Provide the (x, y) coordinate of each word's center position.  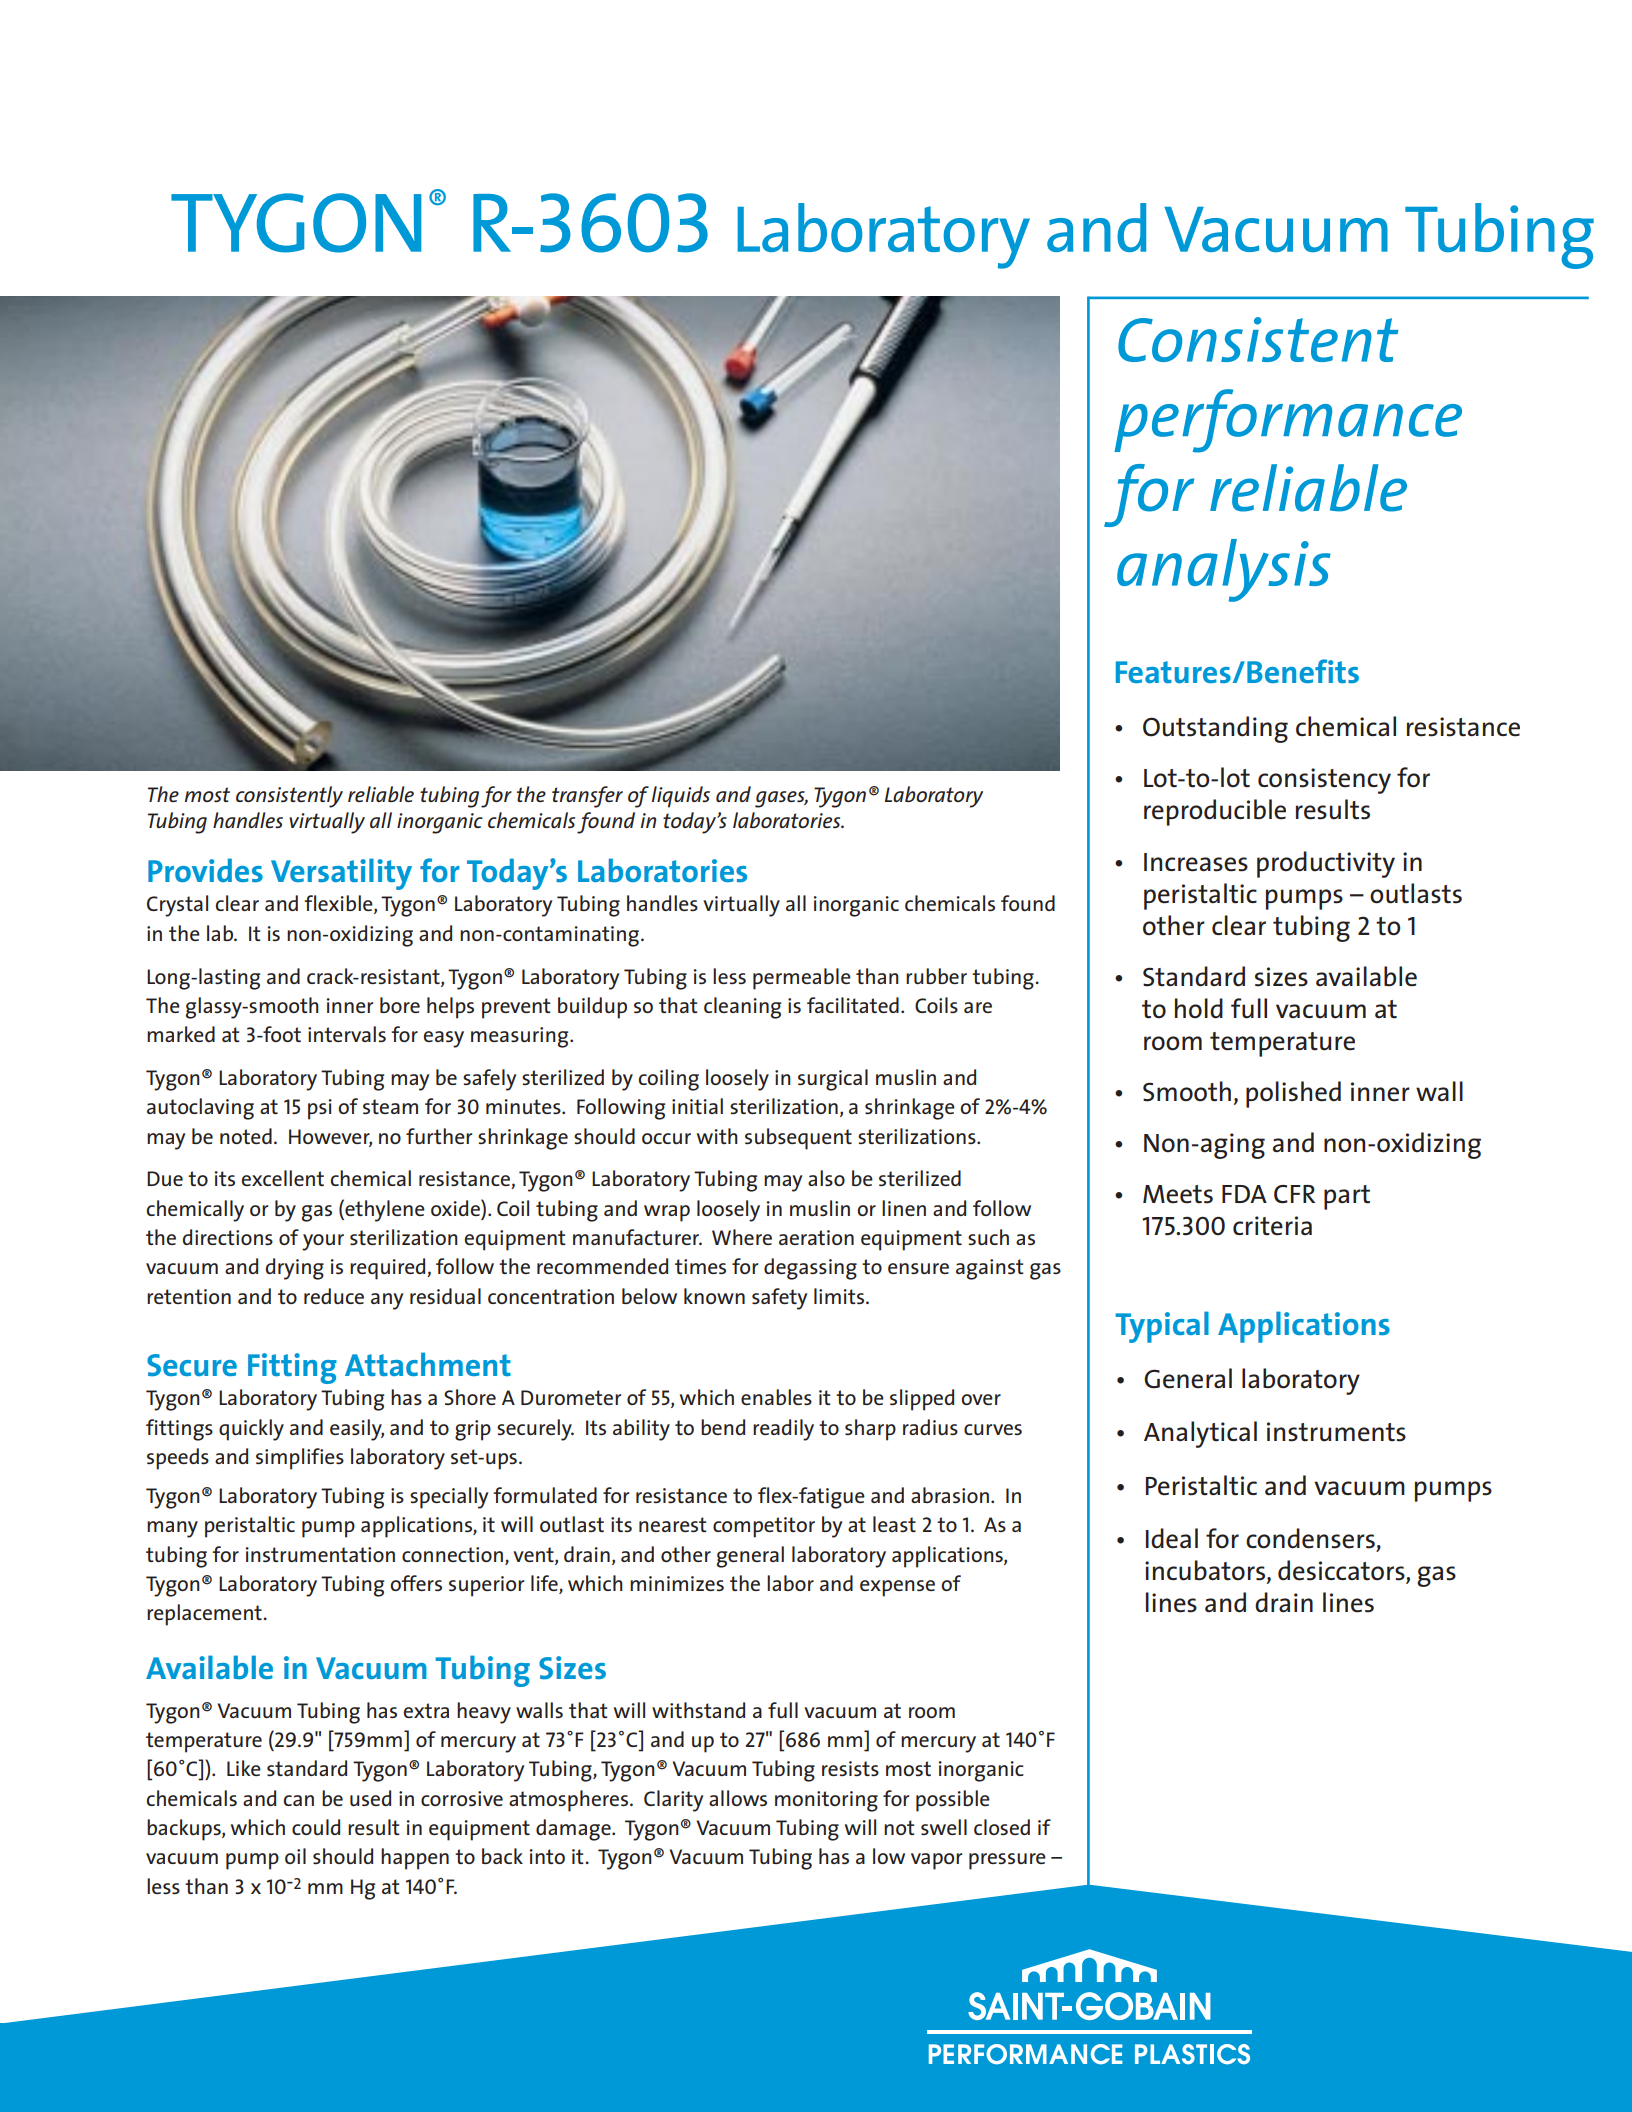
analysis (1224, 570)
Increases (1196, 862)
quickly (251, 1430)
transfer (587, 797)
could (316, 1827)
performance (1288, 421)
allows (738, 1798)
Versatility (341, 874)
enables (776, 1397)
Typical (1162, 1327)
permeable (802, 979)
